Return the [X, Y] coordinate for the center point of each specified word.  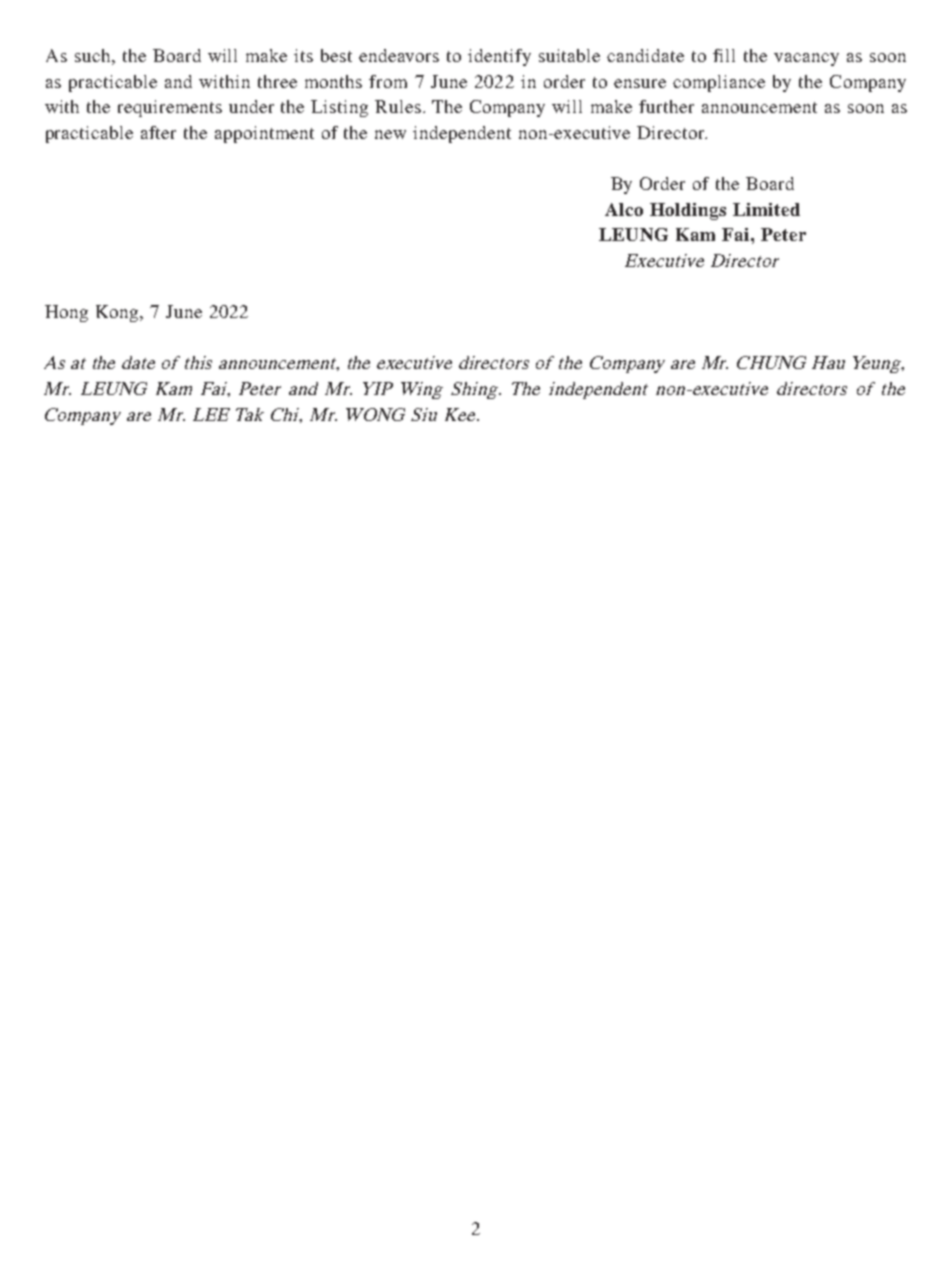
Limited [766, 209]
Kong [118, 313]
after [158, 132]
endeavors [399, 55]
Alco [624, 209]
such [92, 55]
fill [724, 55]
